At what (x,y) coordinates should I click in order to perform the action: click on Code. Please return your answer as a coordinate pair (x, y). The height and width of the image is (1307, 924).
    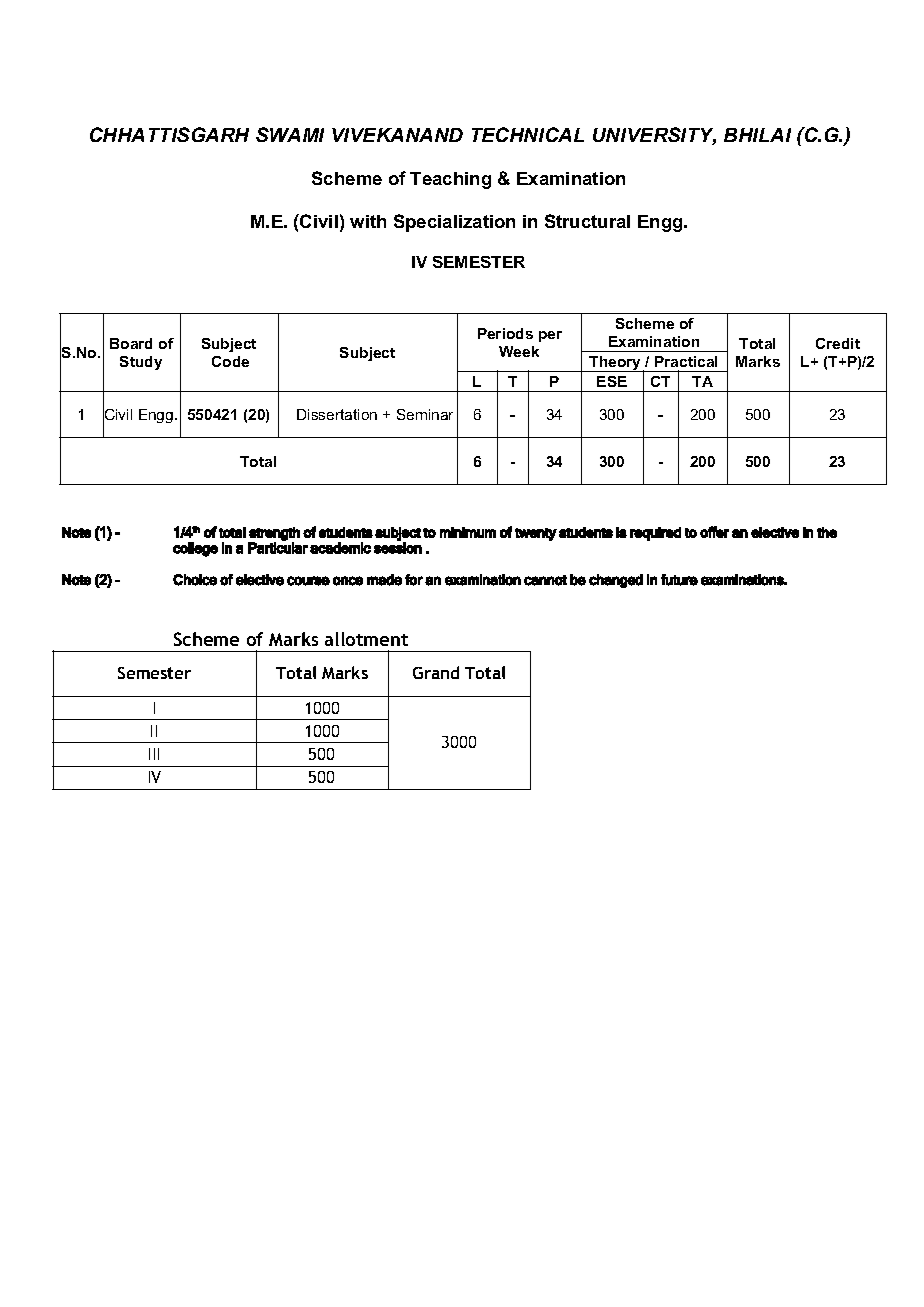
    Looking at the image, I should click on (230, 361).
